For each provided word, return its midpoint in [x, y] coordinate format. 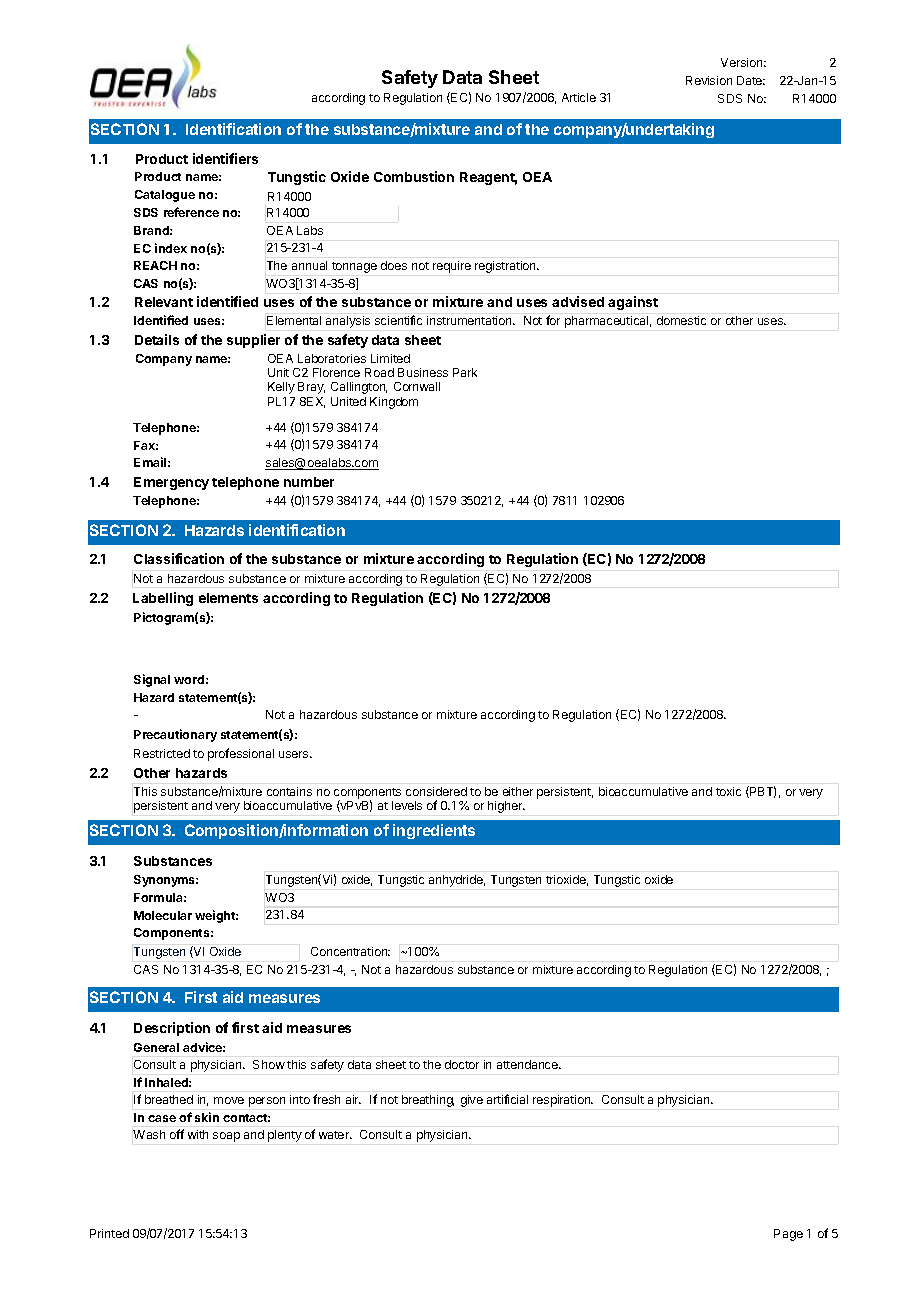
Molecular [163, 915]
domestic [681, 320]
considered [436, 791]
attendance [528, 1064]
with [198, 1134]
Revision [709, 80]
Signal [152, 680]
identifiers [225, 158]
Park [465, 372]
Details [157, 339]
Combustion [414, 176]
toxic [728, 791]
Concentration [350, 951]
